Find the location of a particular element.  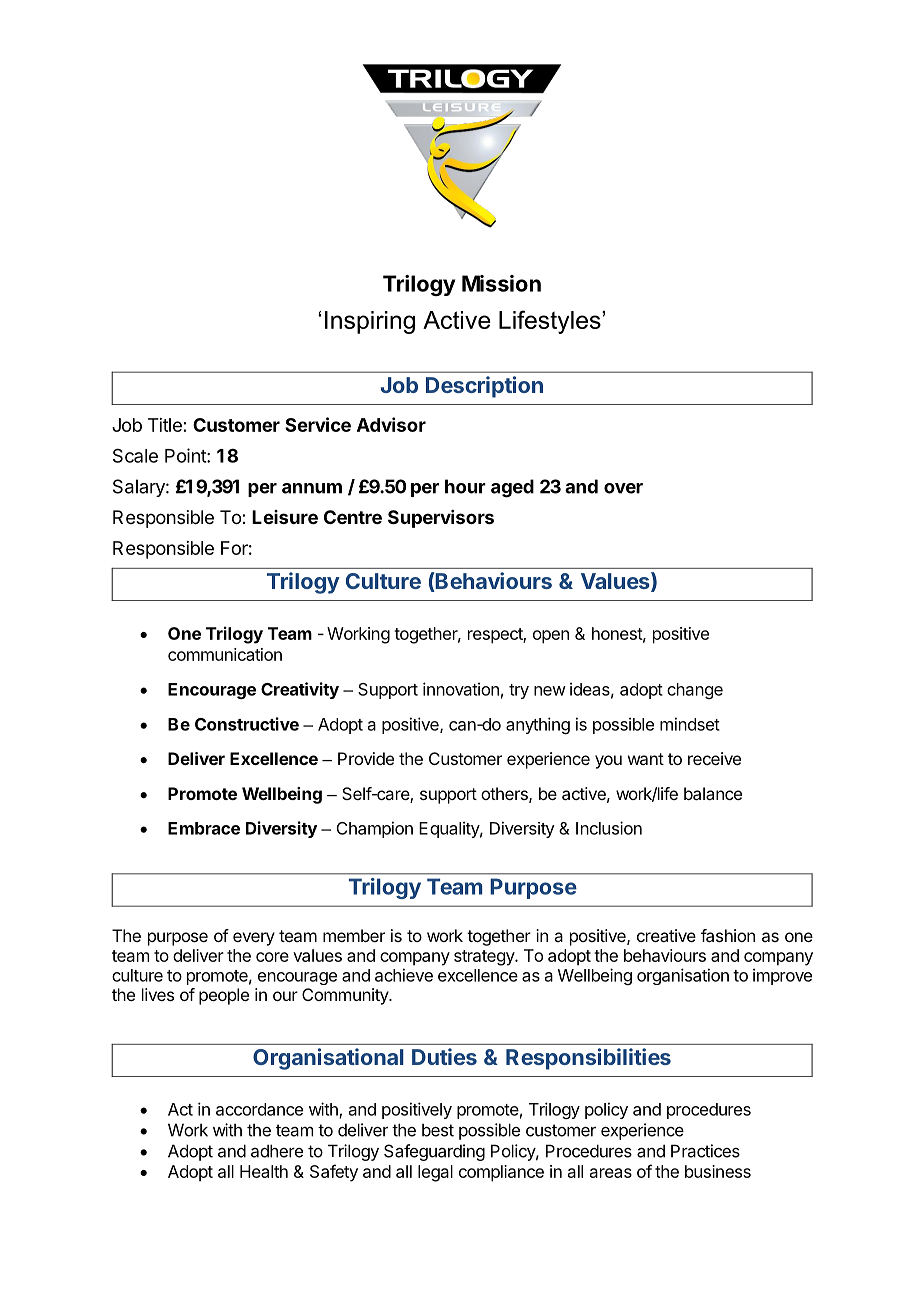

Embrace is located at coordinates (204, 828).
